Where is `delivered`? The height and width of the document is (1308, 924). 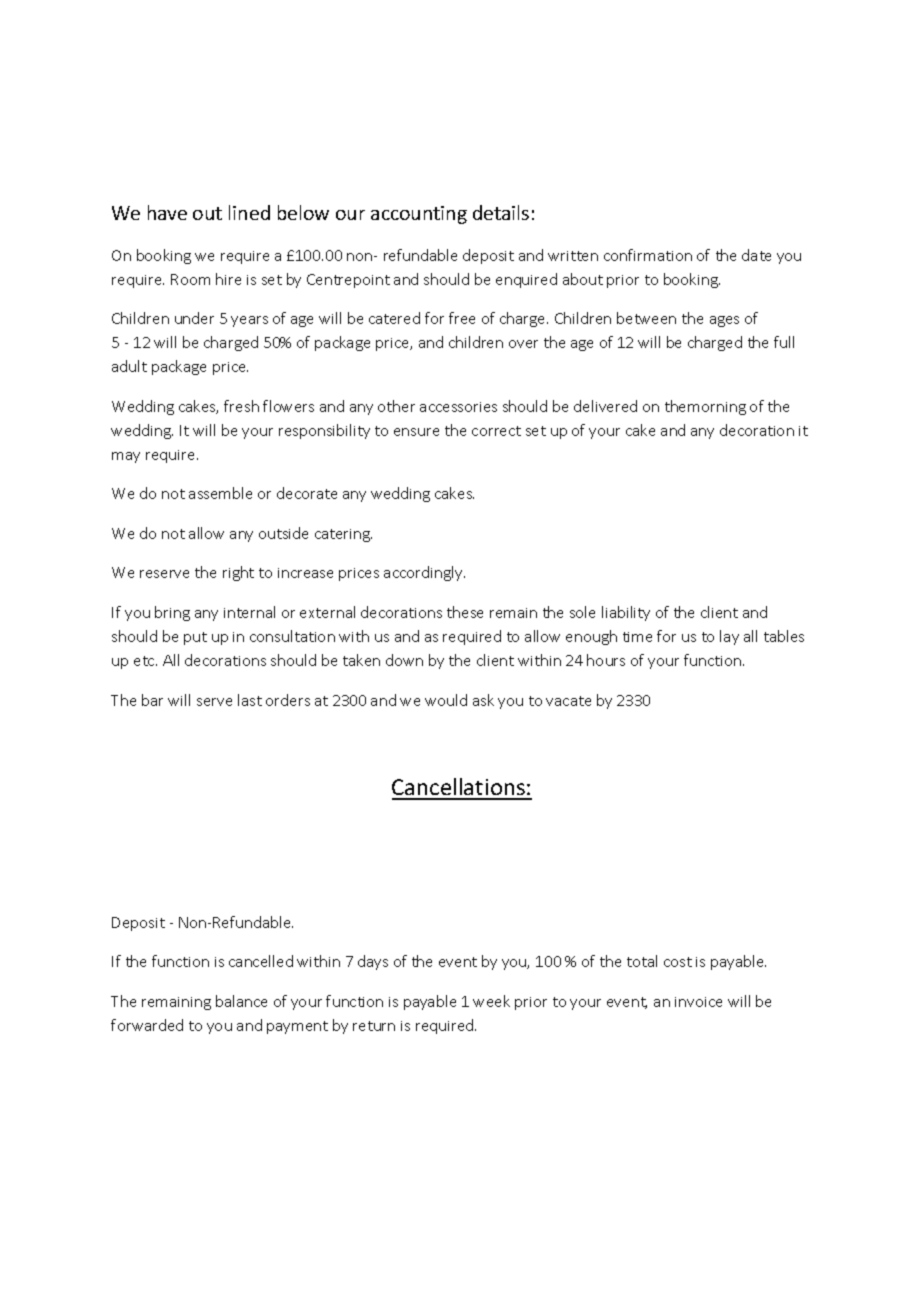 delivered is located at coordinates (605, 406).
